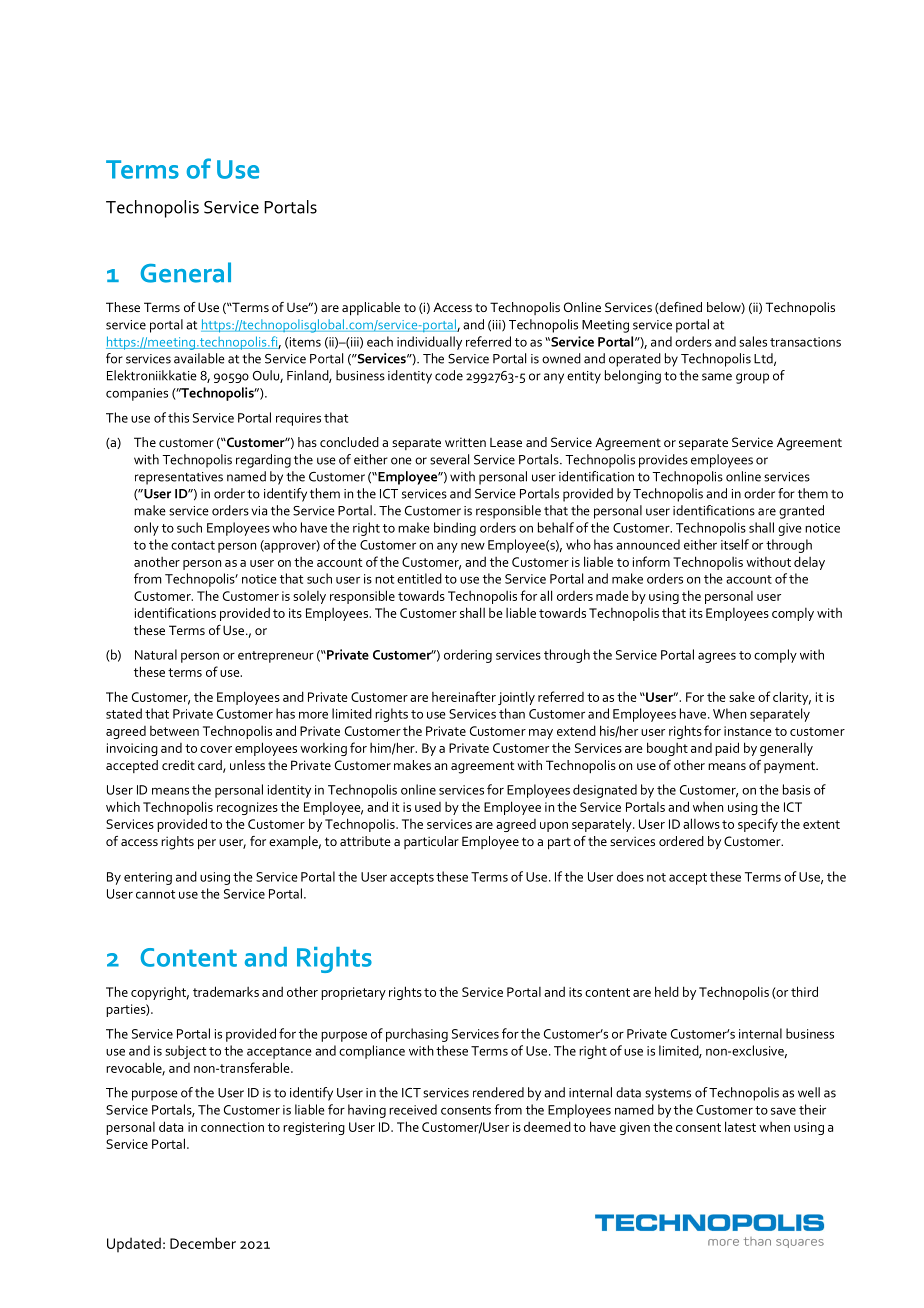 The width and height of the image is (924, 1308). Describe the element at coordinates (148, 878) in the image. I see `entering` at that location.
